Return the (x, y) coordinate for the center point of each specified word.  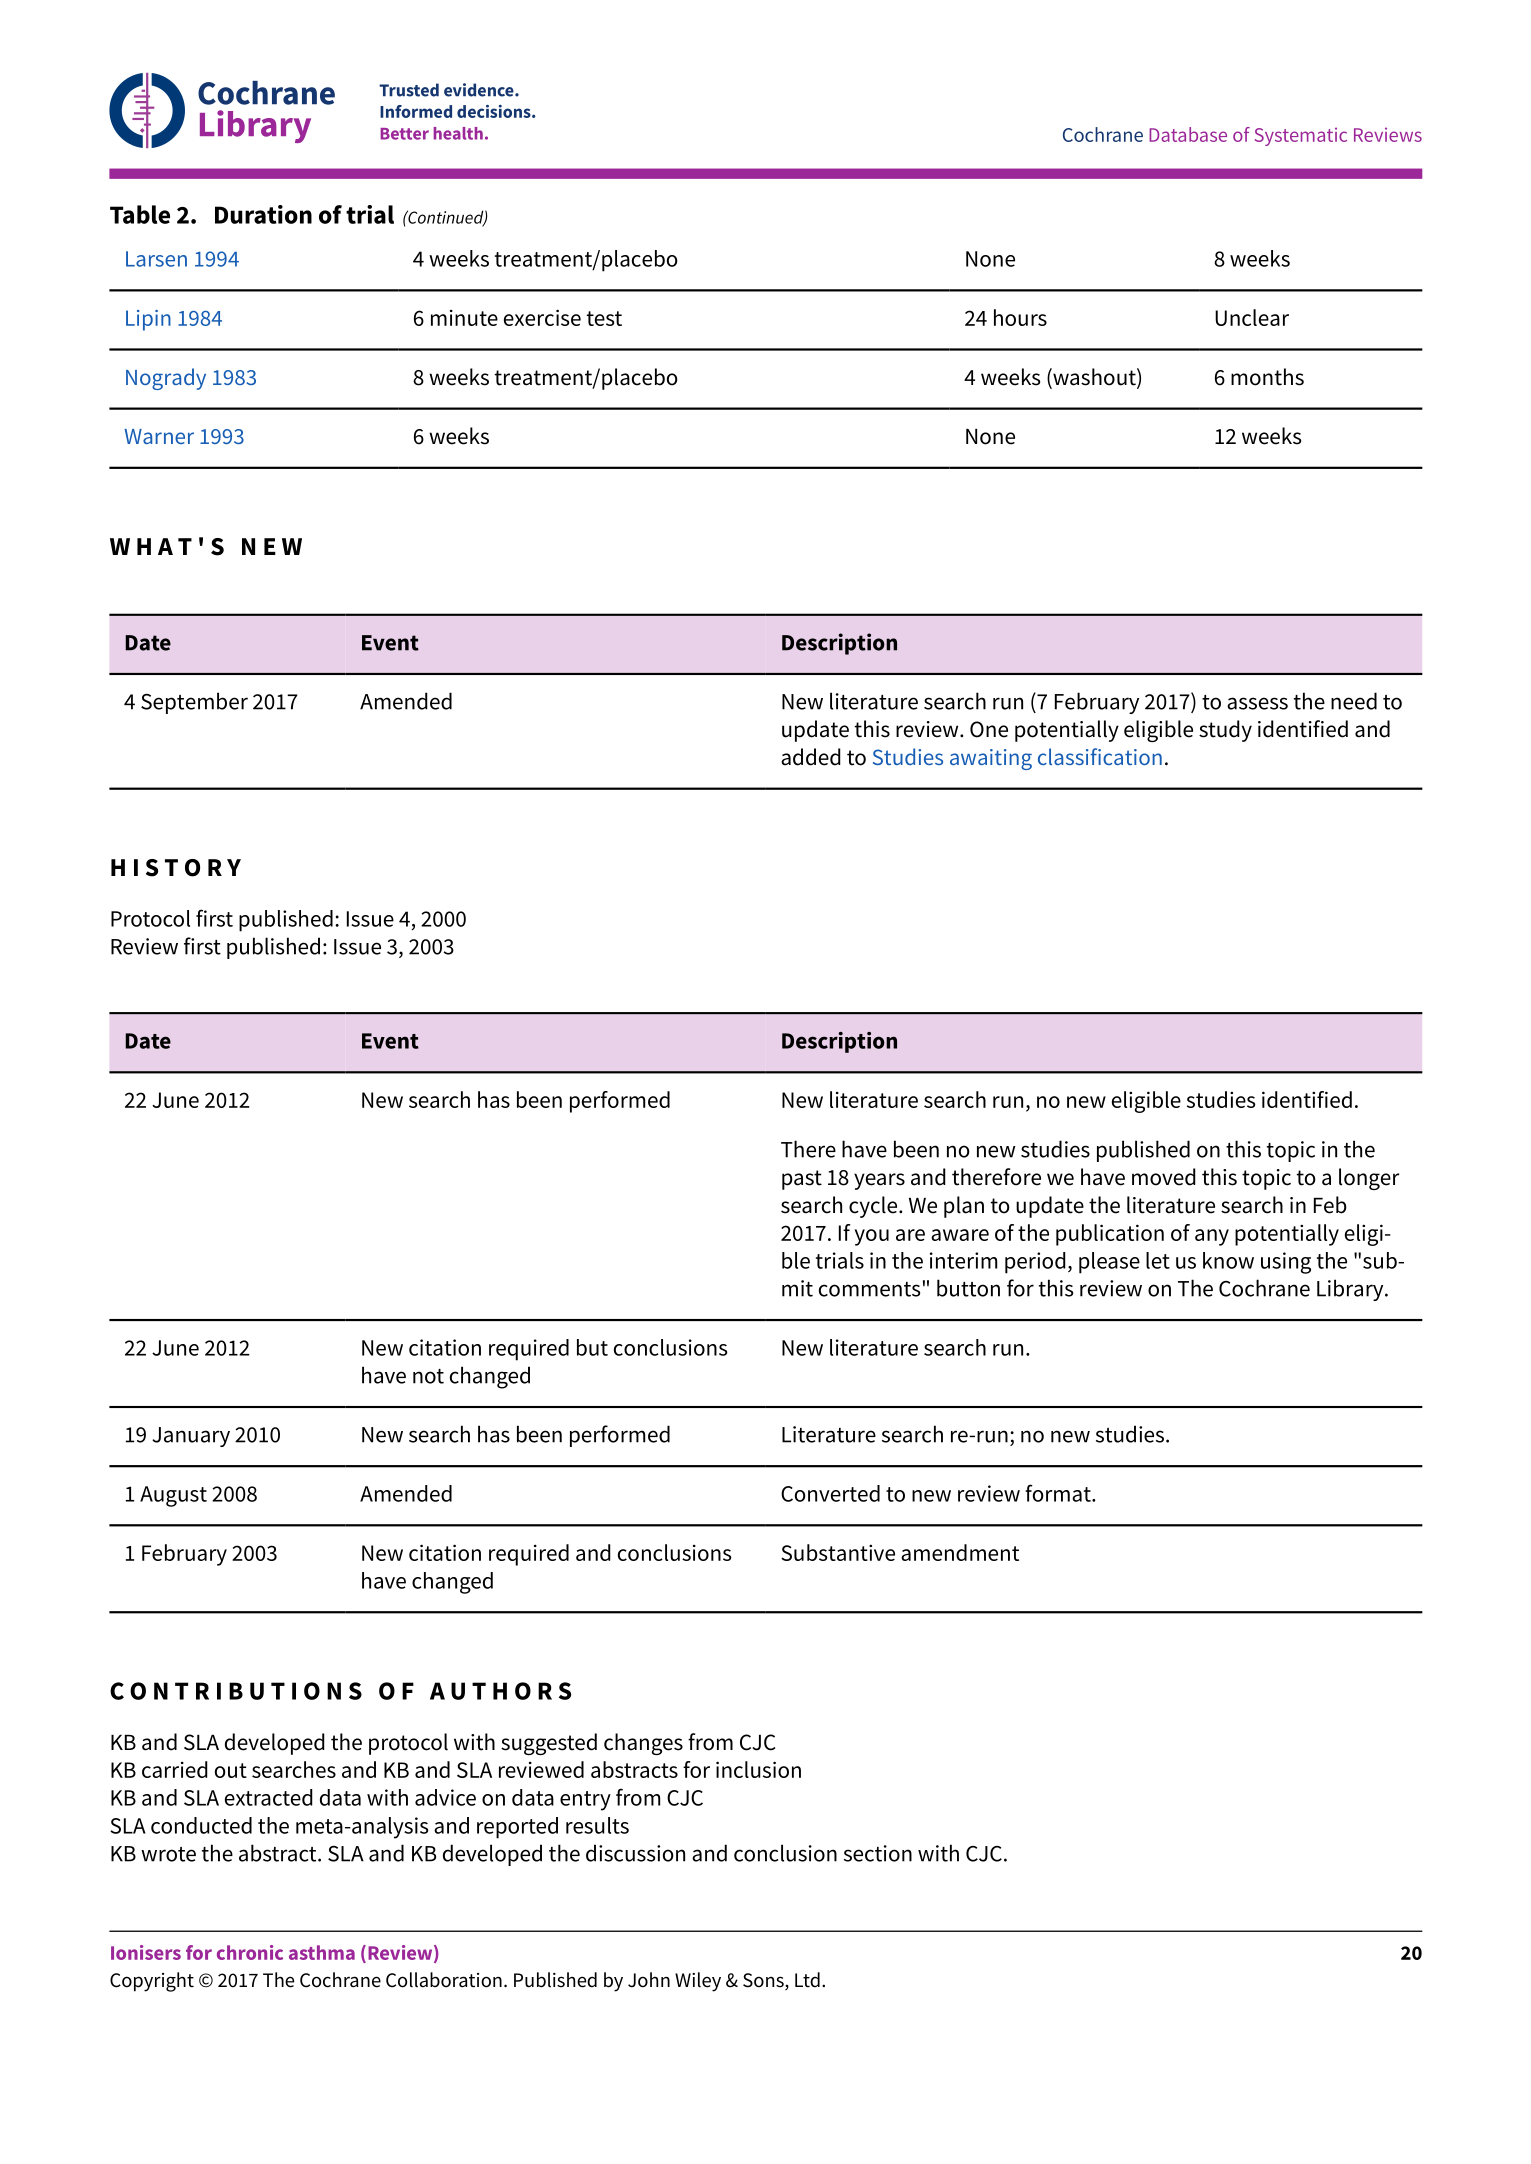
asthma (322, 1952)
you (872, 1237)
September (194, 703)
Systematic (1301, 136)
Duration (263, 214)
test (604, 318)
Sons (764, 1981)
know (1228, 1260)
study (1225, 731)
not (428, 1376)
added (811, 757)
